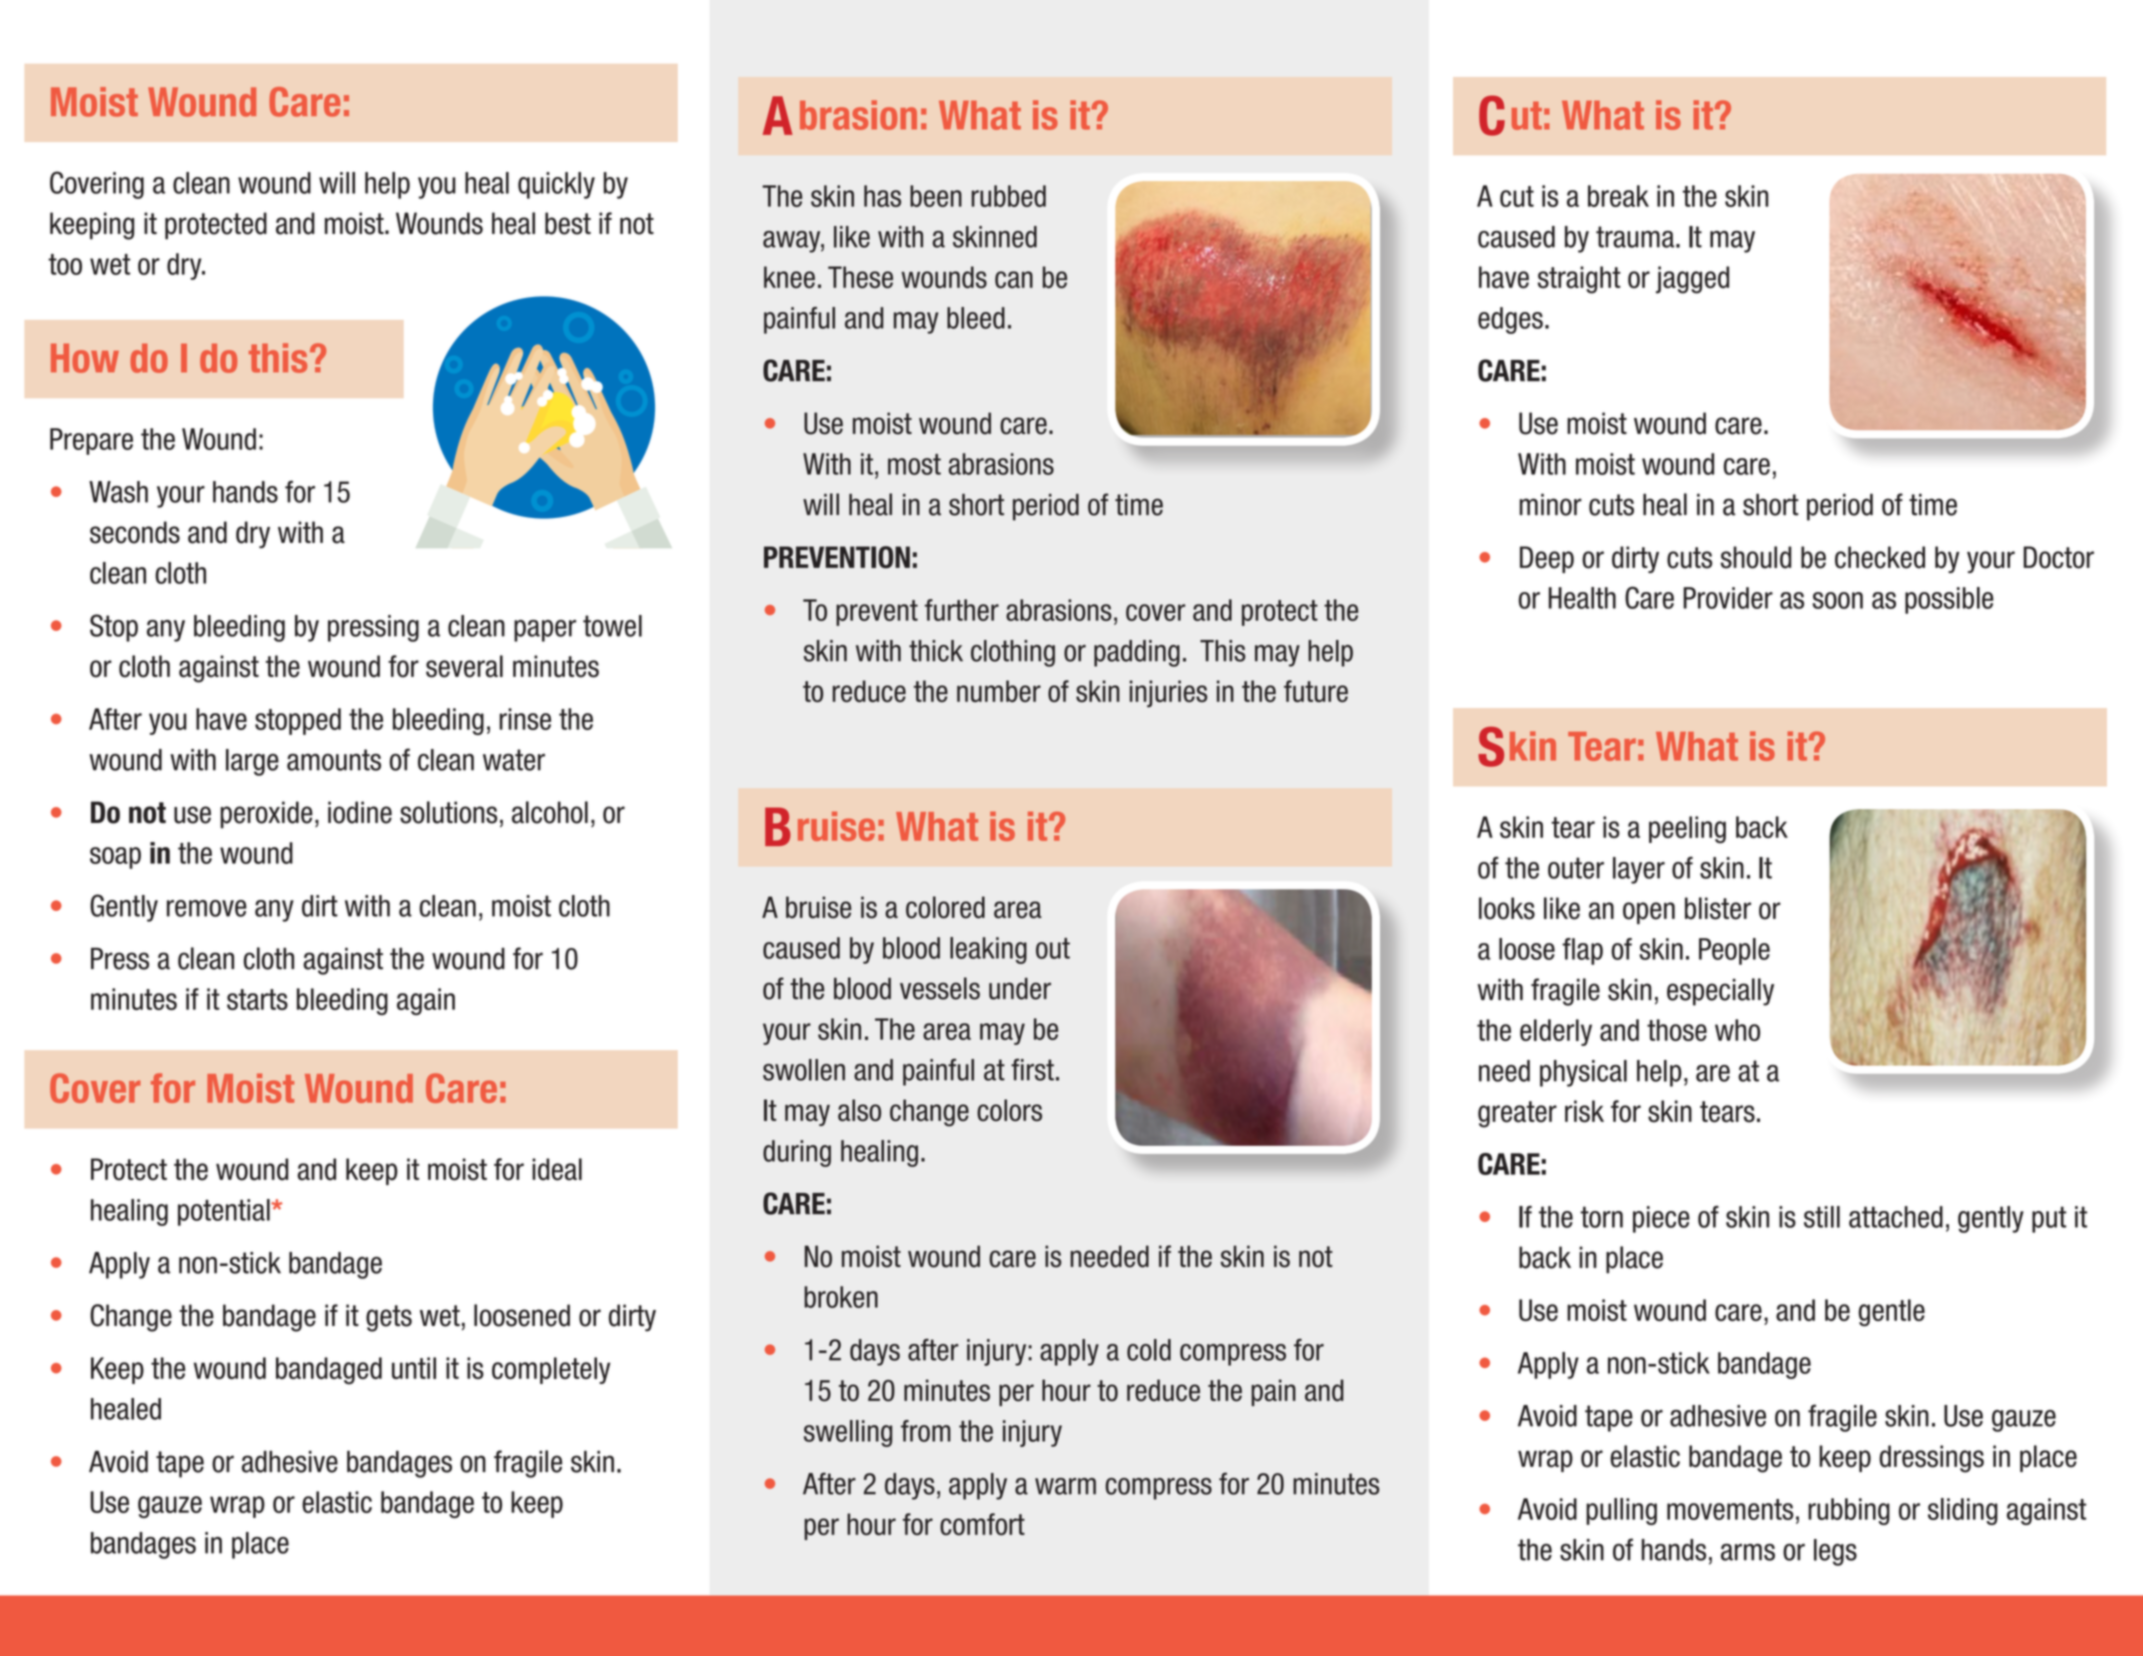 The height and width of the screenshot is (1656, 2143). What do you see at coordinates (225, 1212) in the screenshot?
I see `potential` at bounding box center [225, 1212].
